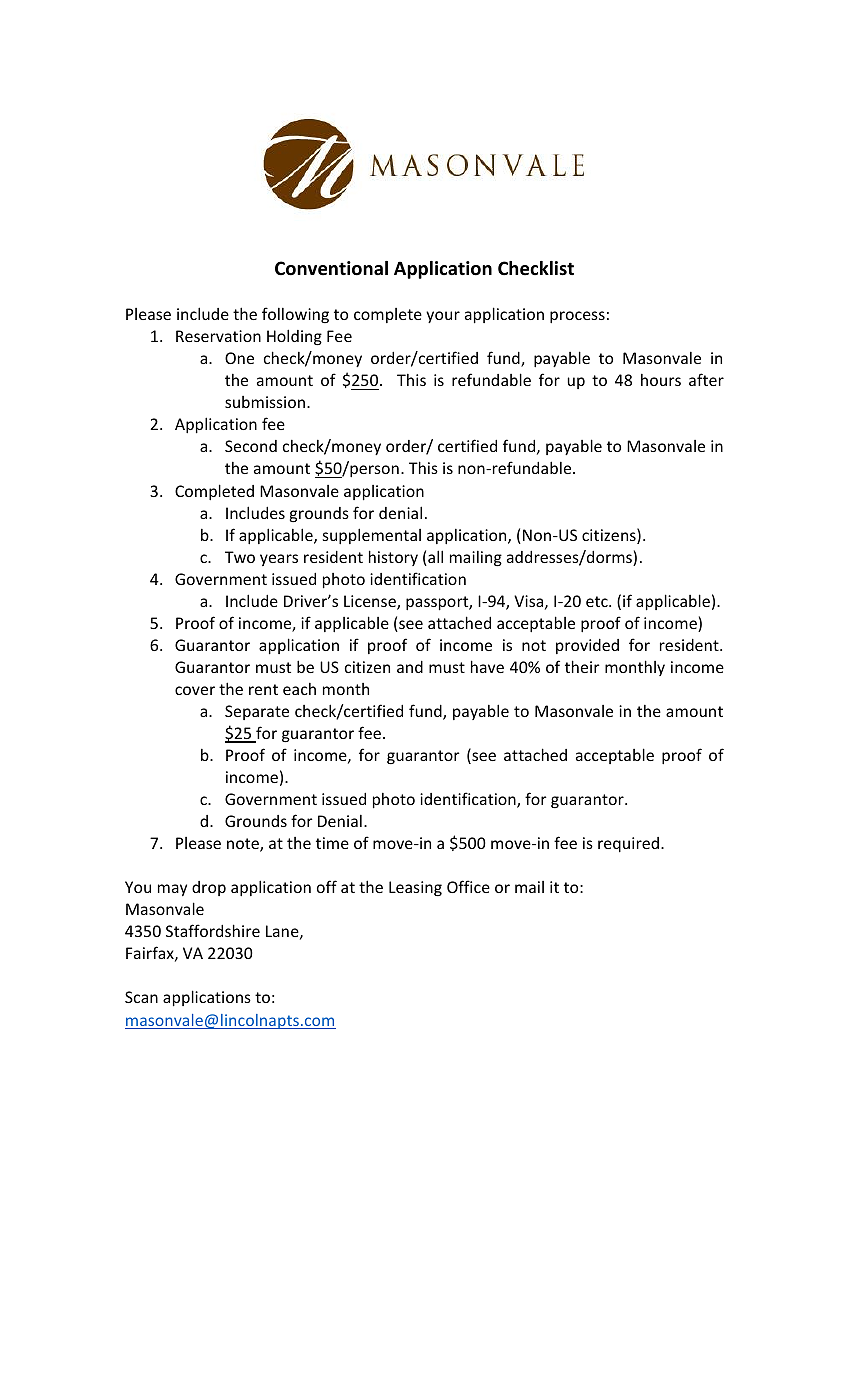  I want to click on cover, so click(195, 690).
